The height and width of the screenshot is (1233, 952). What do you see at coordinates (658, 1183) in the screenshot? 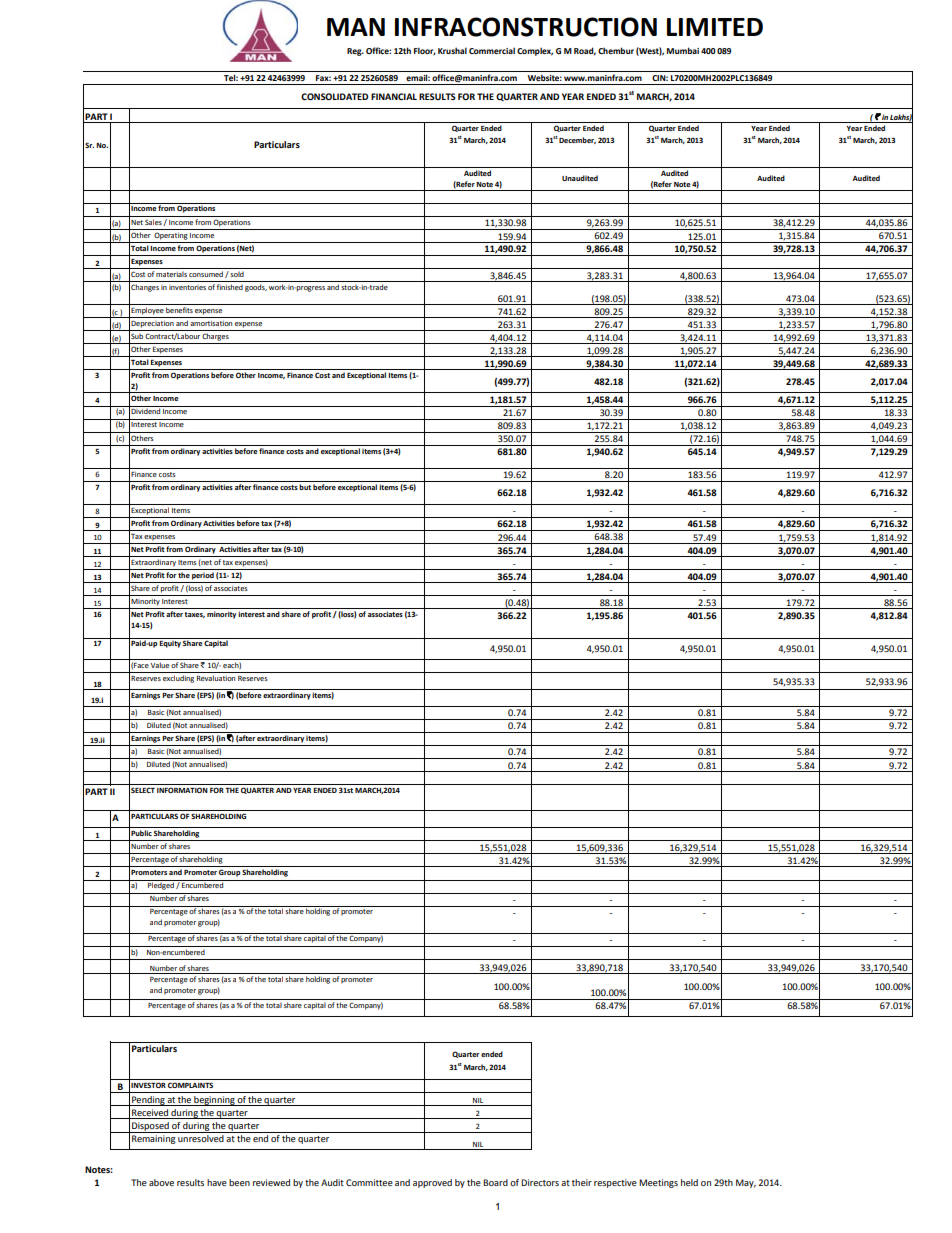
I see `Meetings` at bounding box center [658, 1183].
